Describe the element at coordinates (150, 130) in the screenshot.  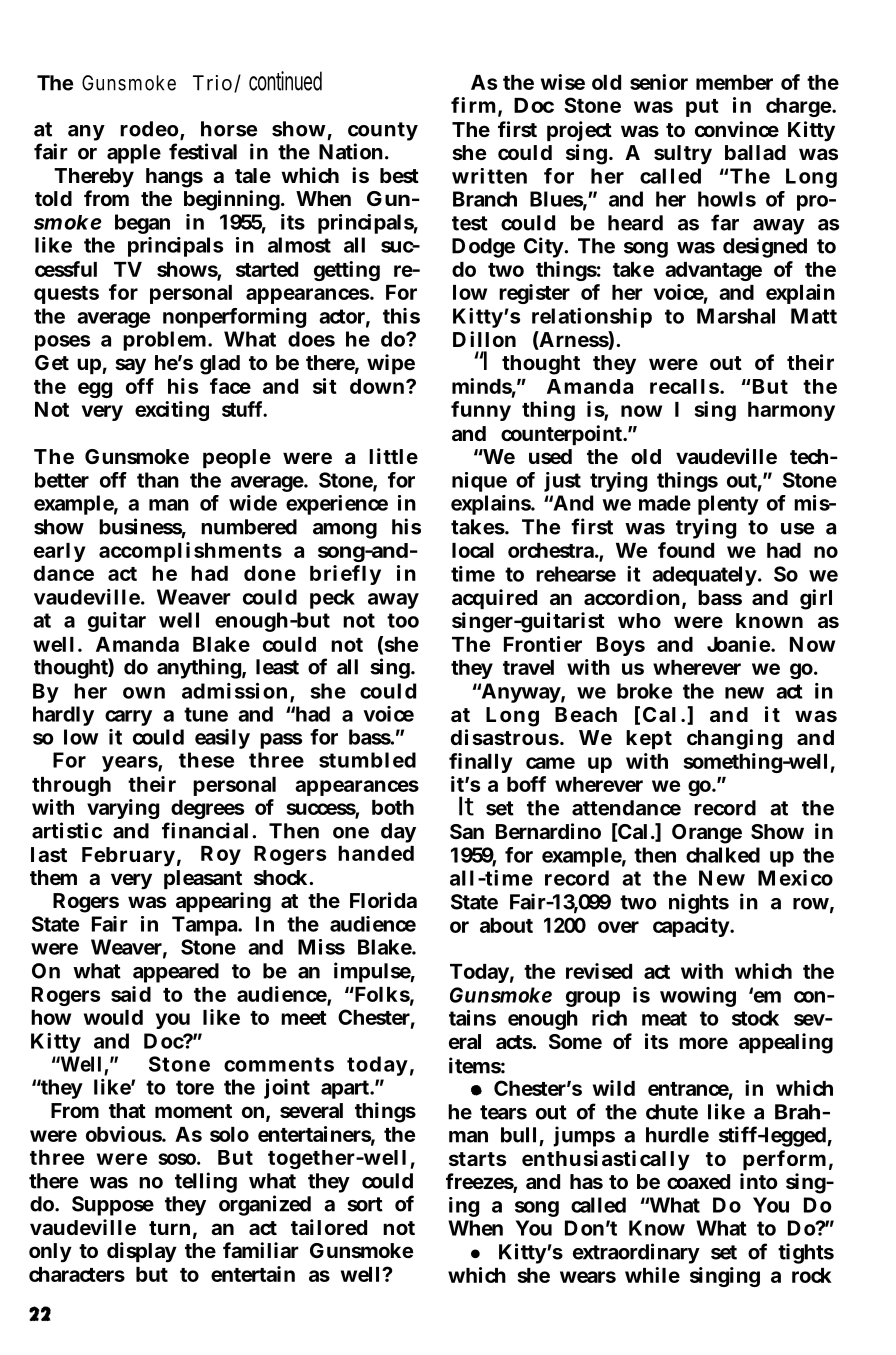
I see `rodeo` at that location.
